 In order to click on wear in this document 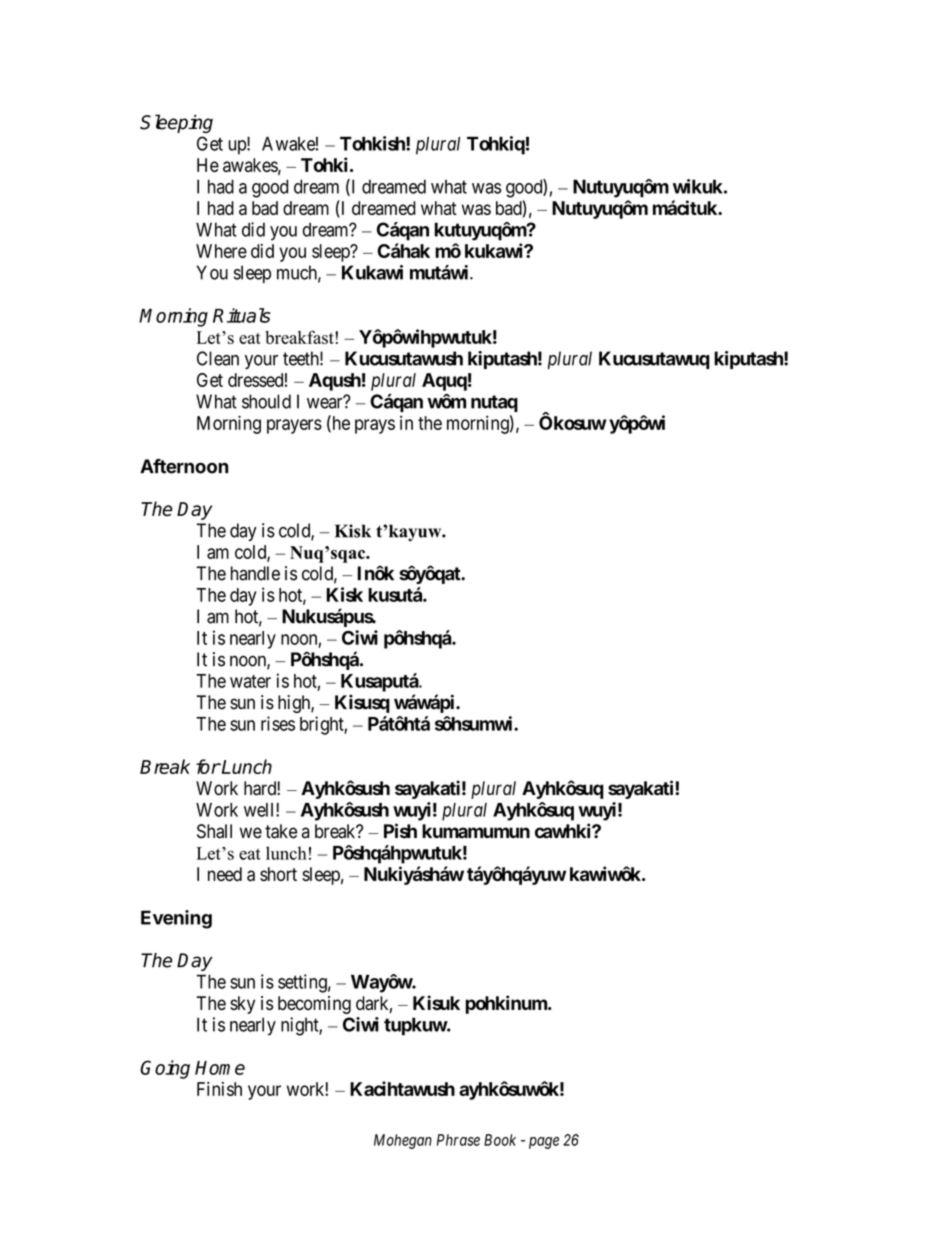, I will do `click(326, 403)`.
